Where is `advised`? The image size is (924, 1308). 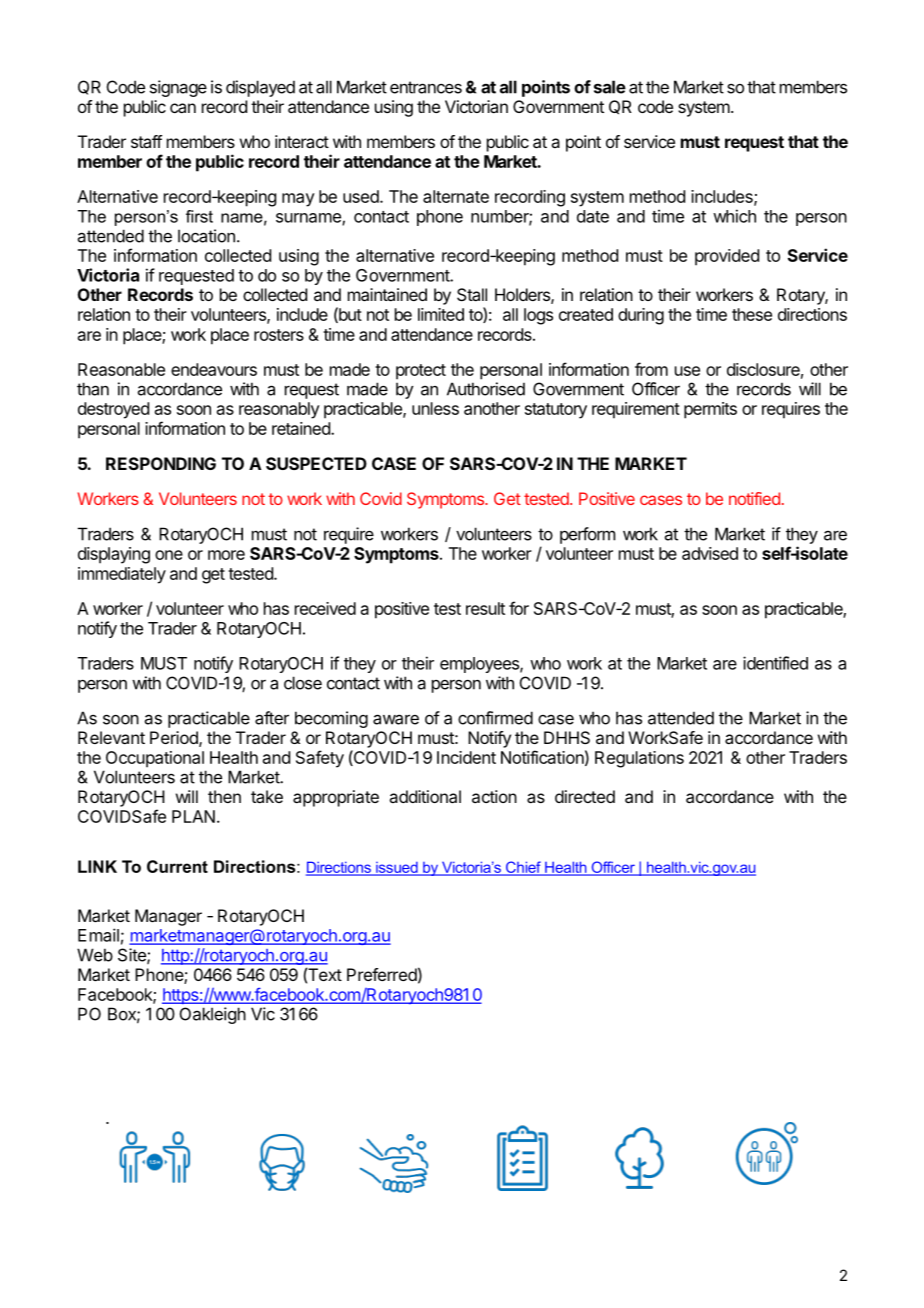 advised is located at coordinates (710, 553).
